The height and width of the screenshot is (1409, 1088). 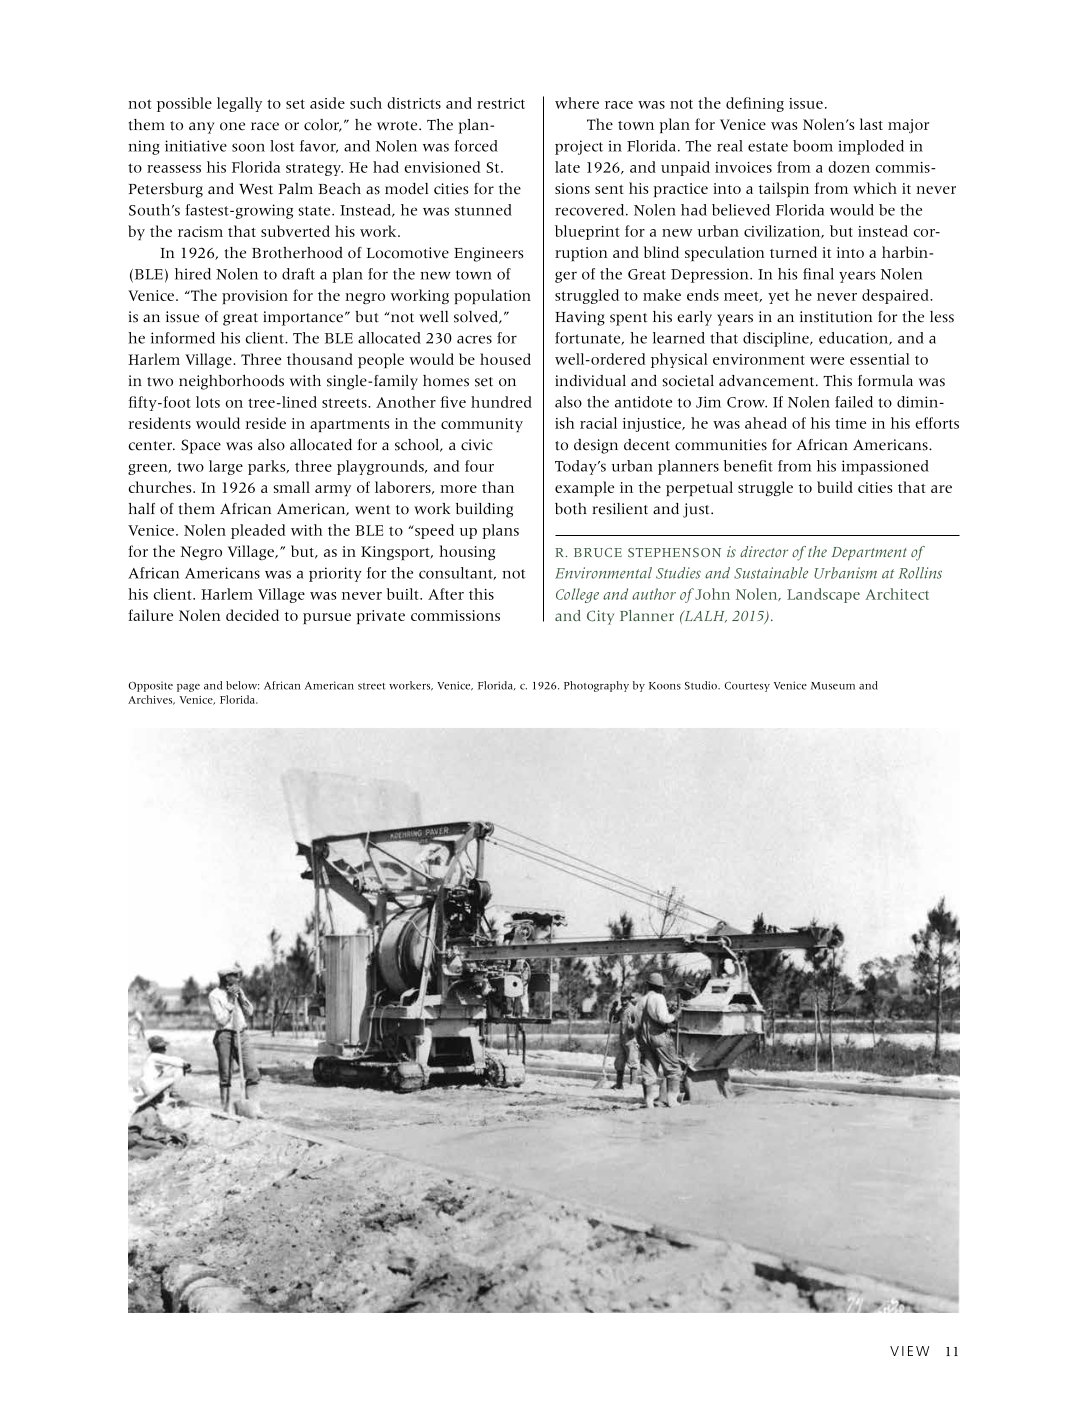 What do you see at coordinates (871, 147) in the screenshot?
I see `imploded` at bounding box center [871, 147].
